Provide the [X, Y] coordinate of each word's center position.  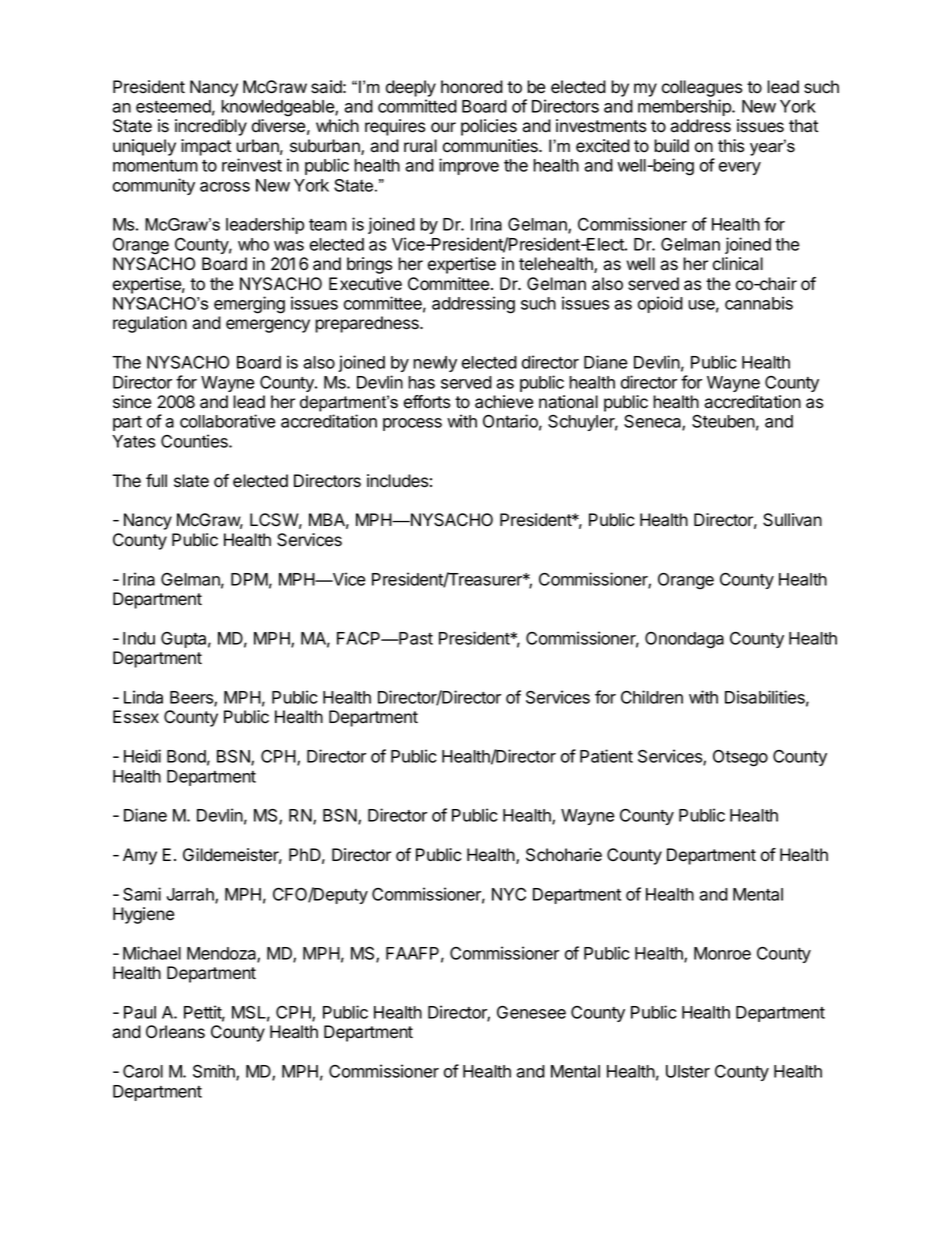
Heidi [142, 756]
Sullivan [792, 520]
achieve [504, 402]
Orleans [175, 1032]
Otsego [740, 758]
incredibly [211, 127]
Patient [606, 756]
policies [489, 127]
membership [685, 107]
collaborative [228, 421]
